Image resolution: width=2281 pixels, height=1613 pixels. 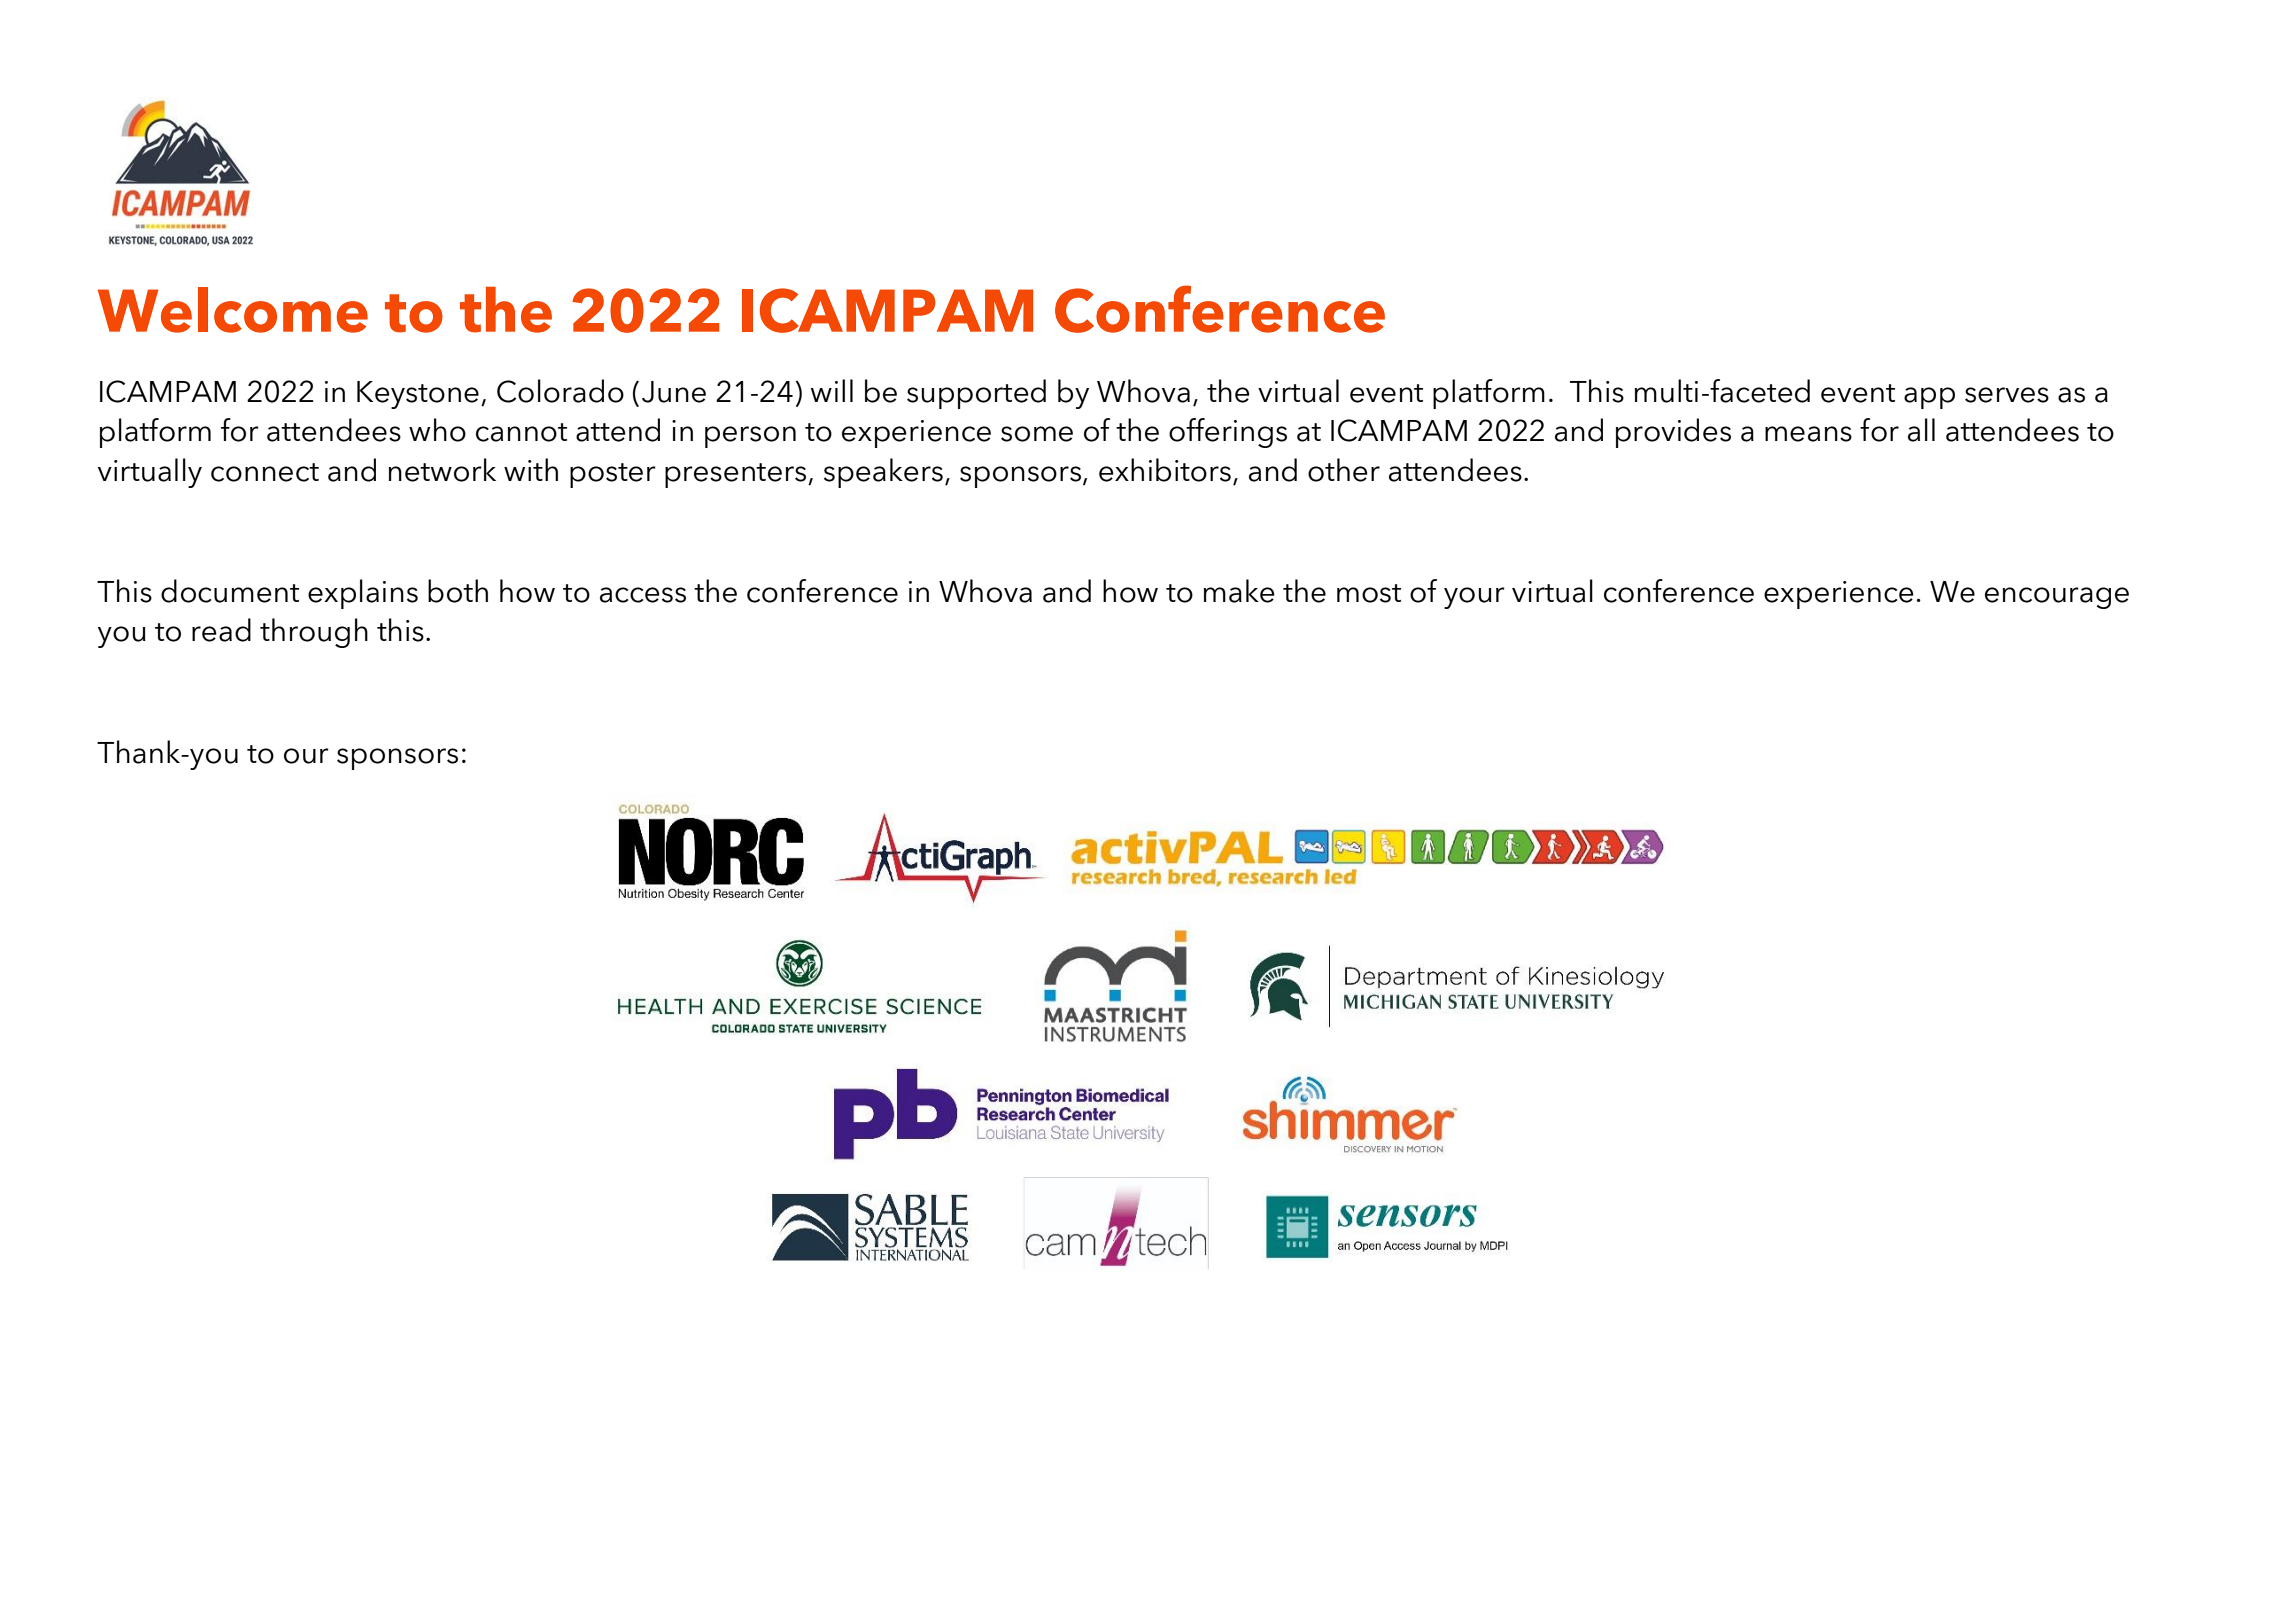 I want to click on network, so click(x=442, y=470).
